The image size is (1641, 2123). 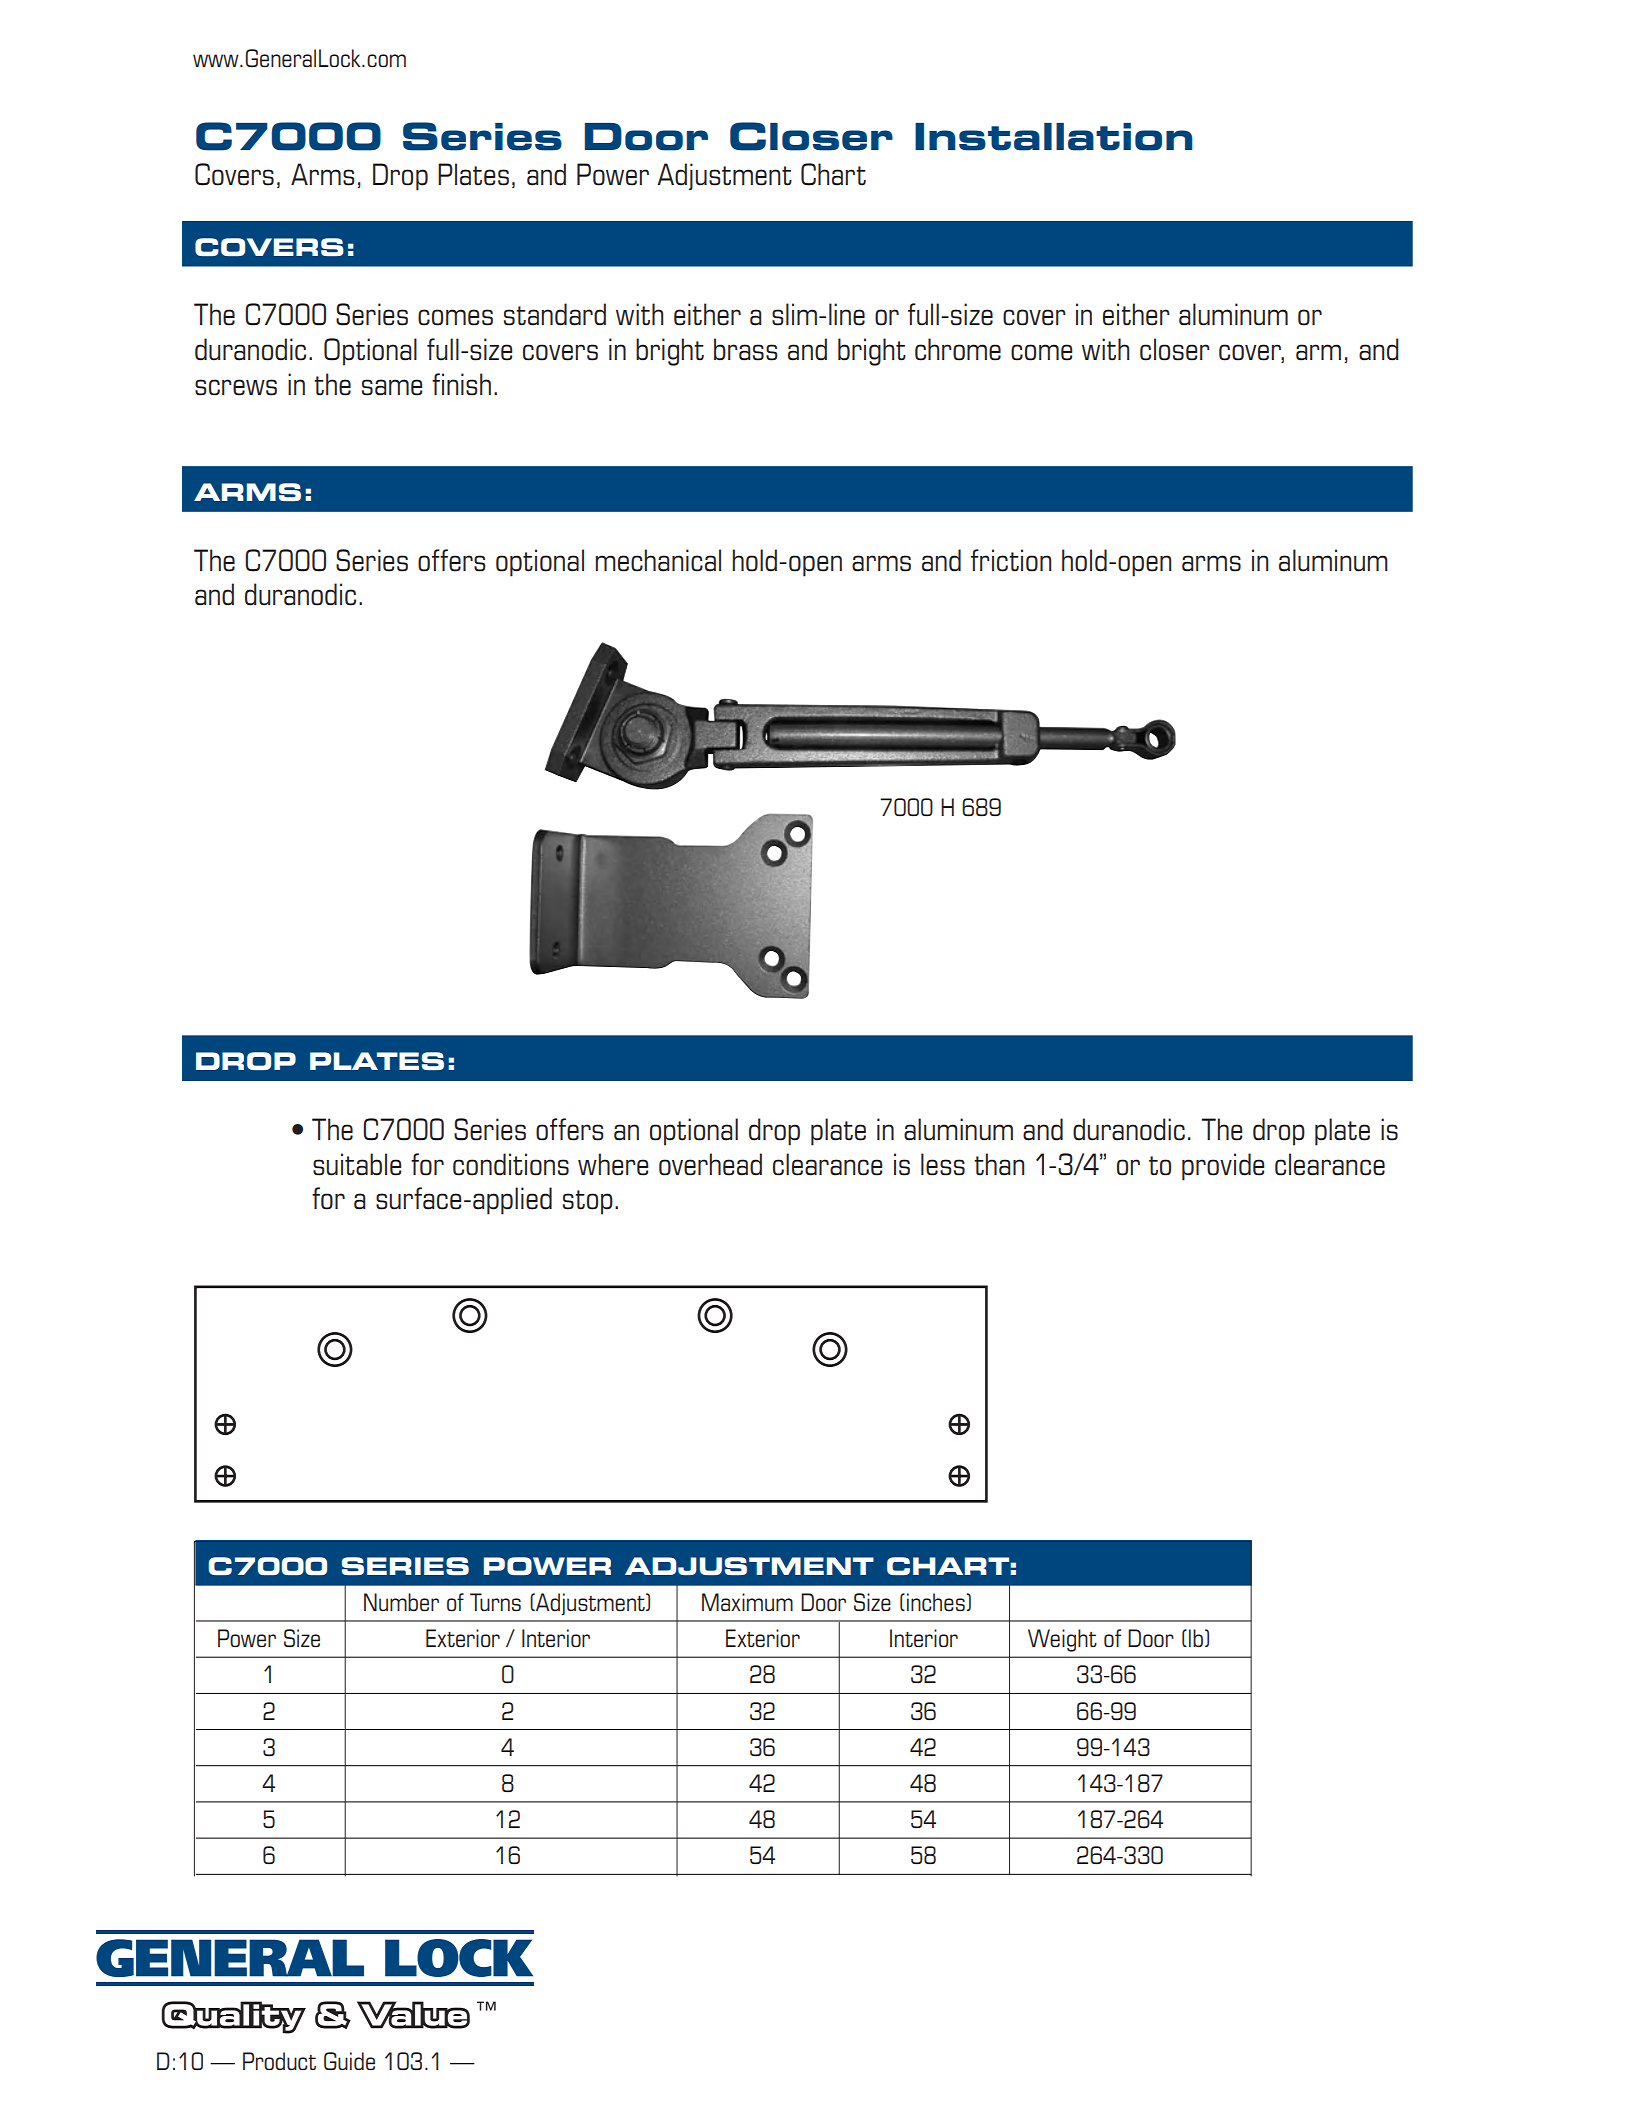 What do you see at coordinates (1054, 137) in the screenshot?
I see `Installation` at bounding box center [1054, 137].
